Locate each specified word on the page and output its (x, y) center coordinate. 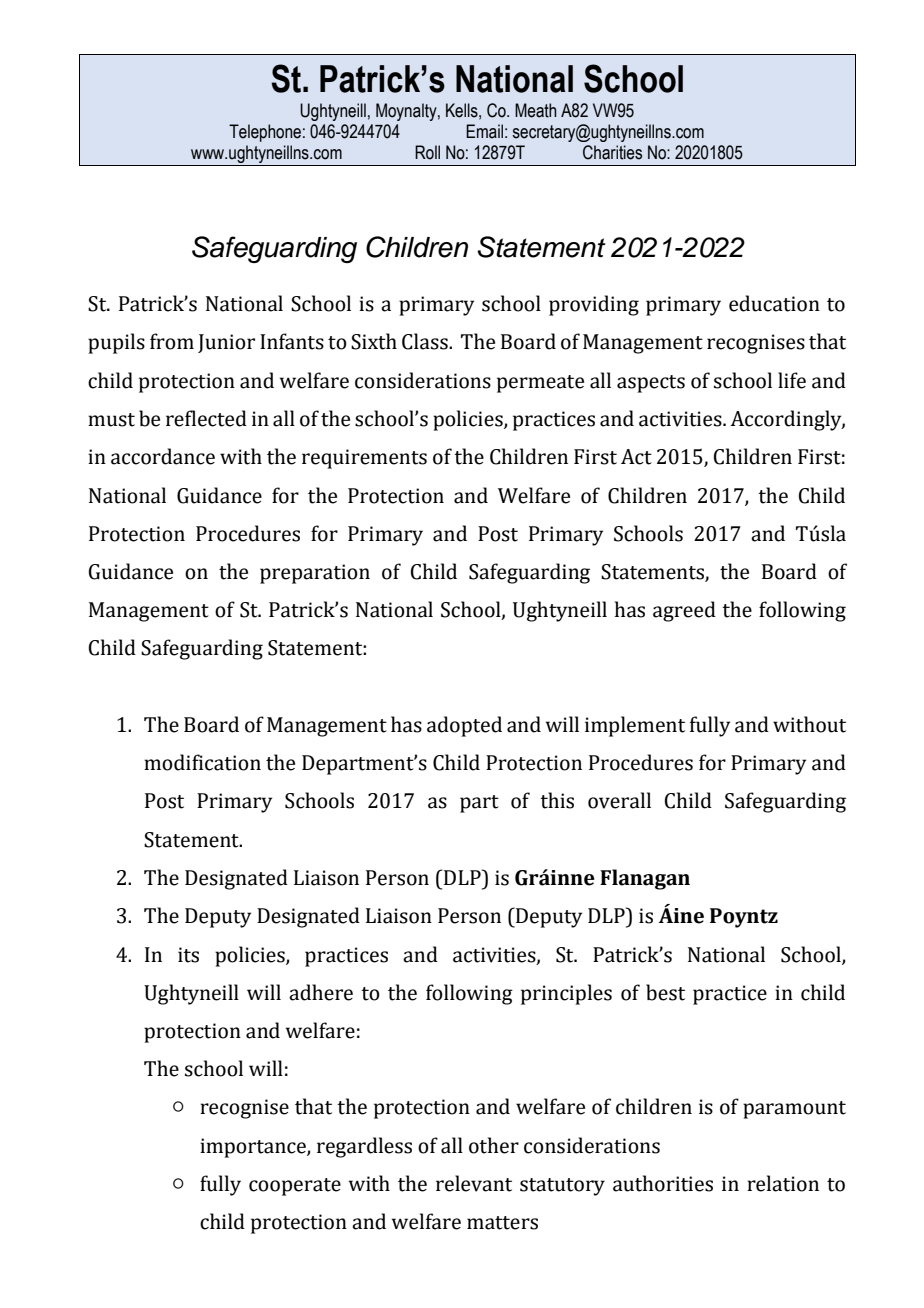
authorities (663, 1183)
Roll (427, 152)
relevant (474, 1183)
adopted (464, 726)
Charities (612, 152)
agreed (684, 611)
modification (202, 762)
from (172, 341)
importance (254, 1148)
